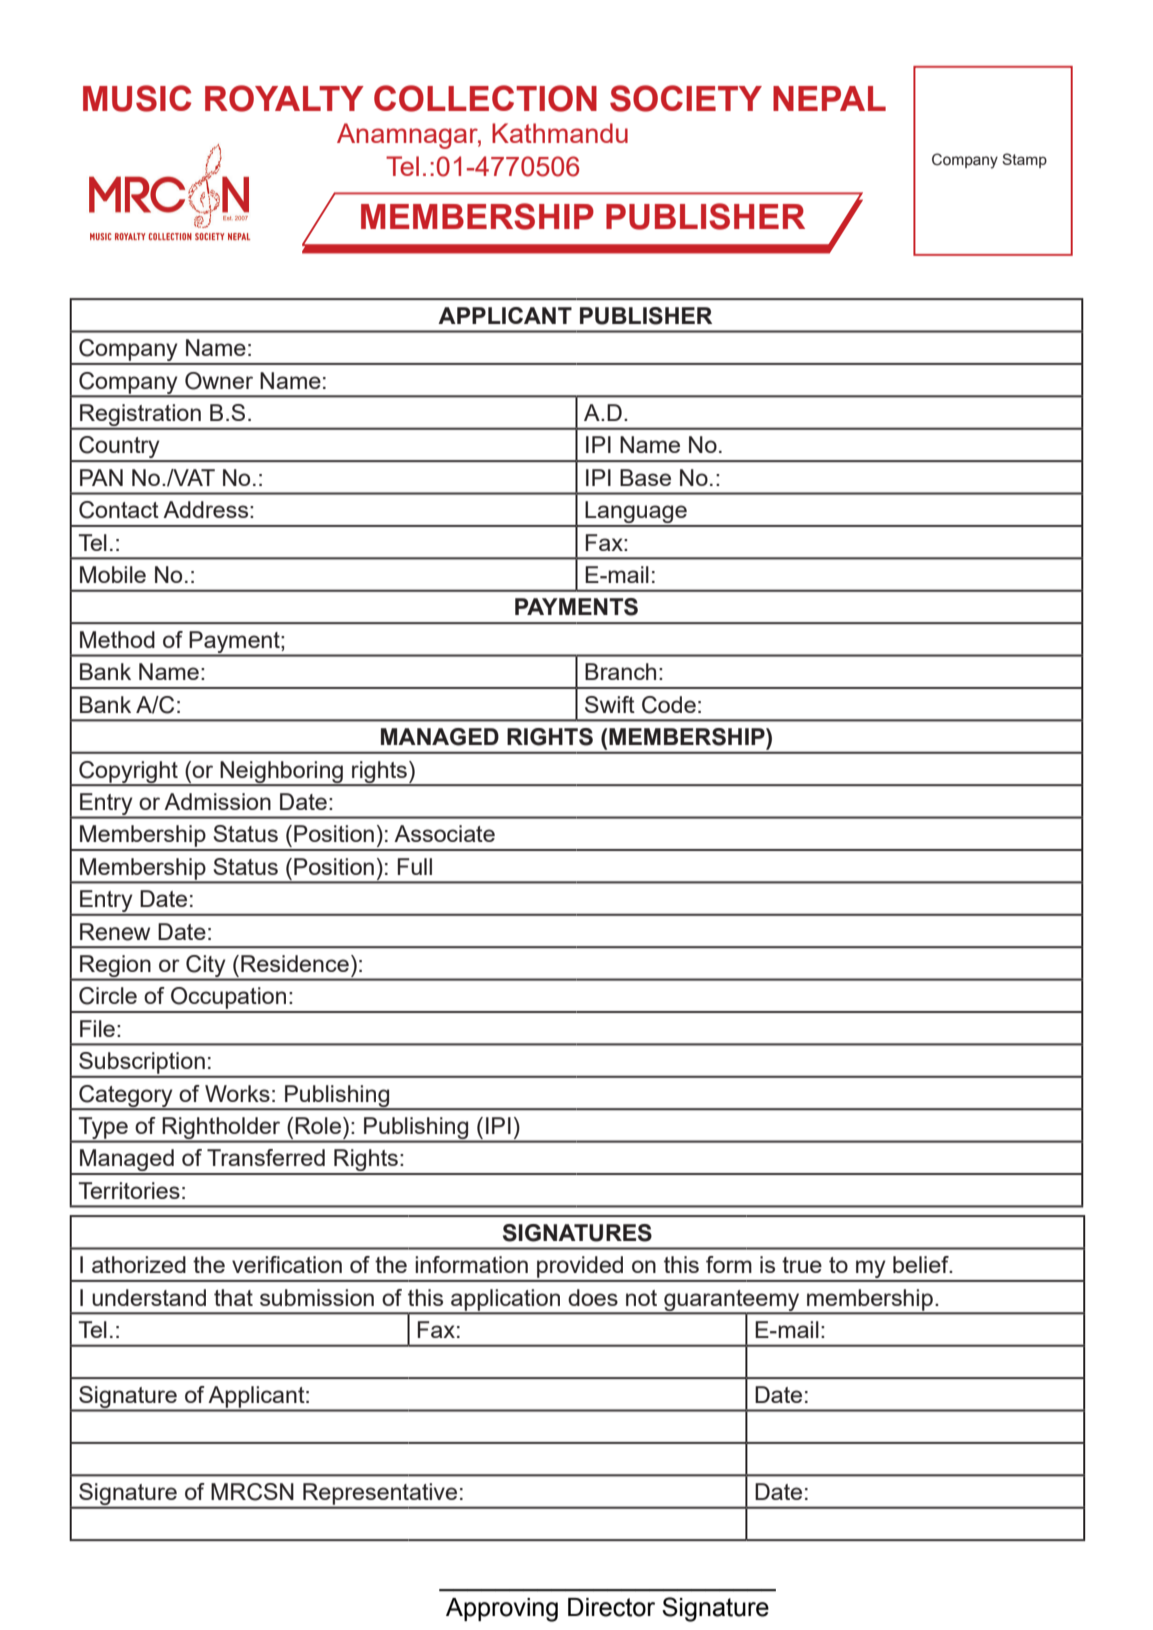 Image resolution: width=1153 pixels, height=1630 pixels. I want to click on Kathmandu, so click(560, 133).
